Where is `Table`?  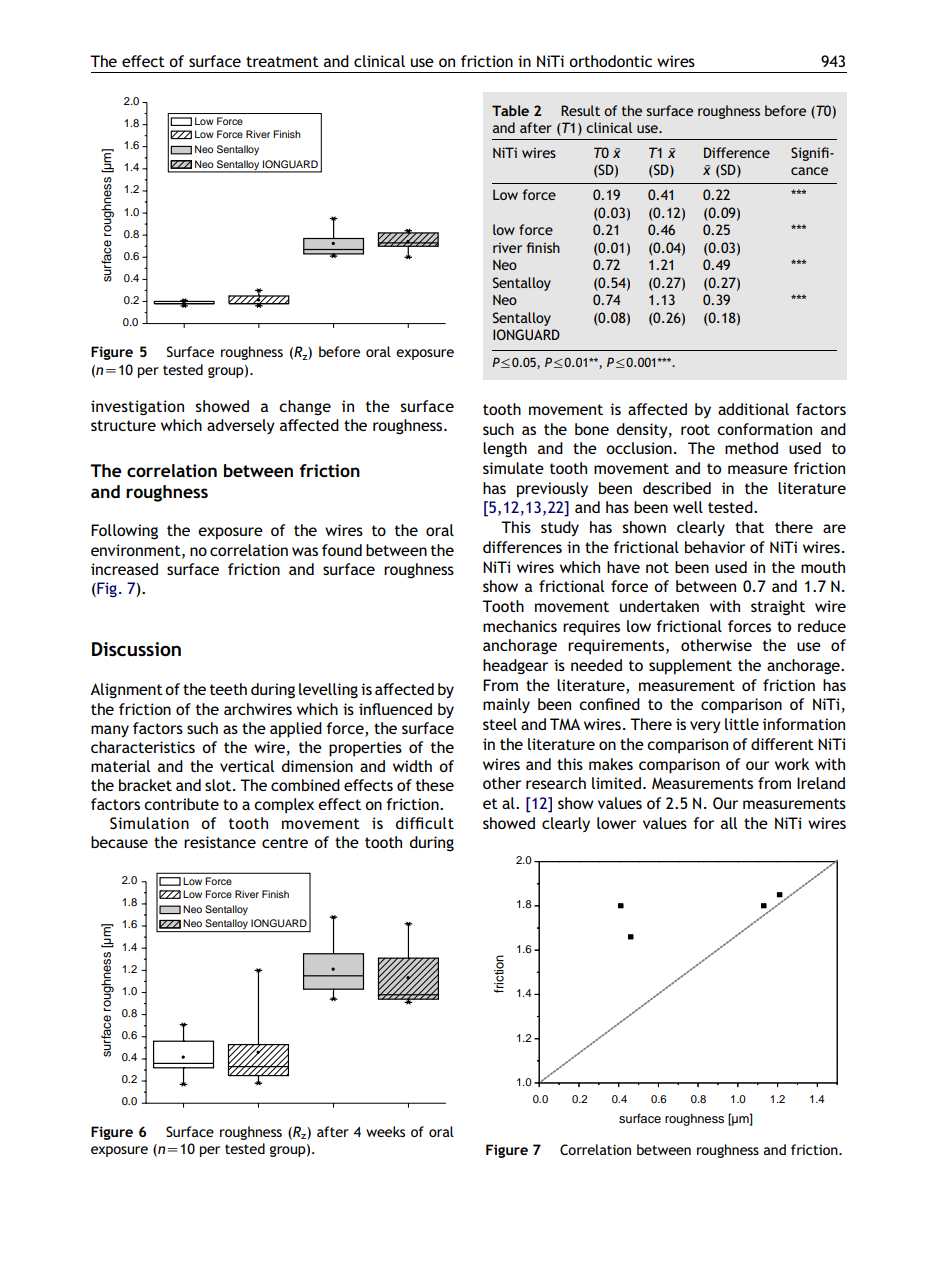 Table is located at coordinates (510, 110).
